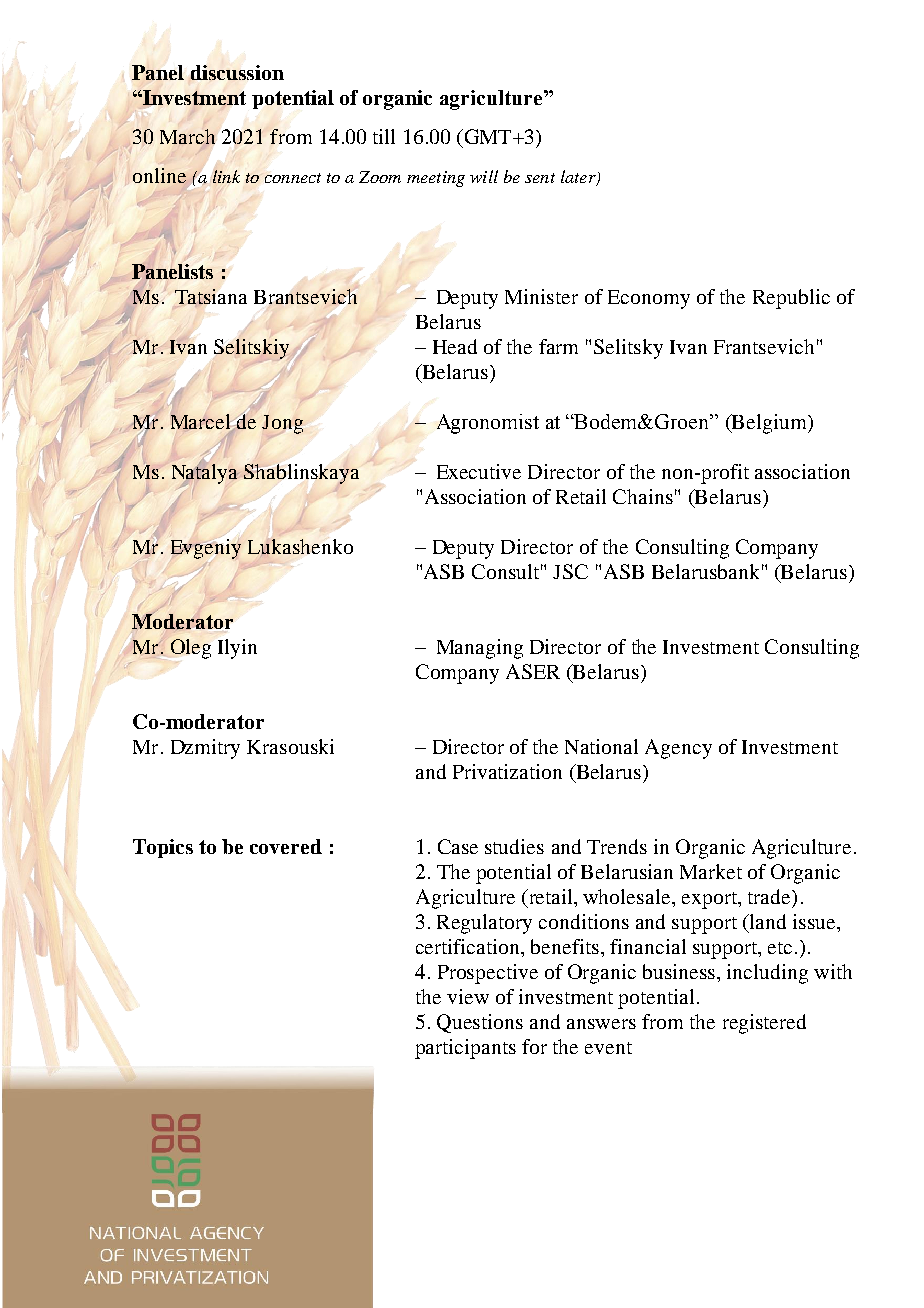 The height and width of the document is (1308, 924). Describe the element at coordinates (286, 846) in the document. I see `covered` at that location.
